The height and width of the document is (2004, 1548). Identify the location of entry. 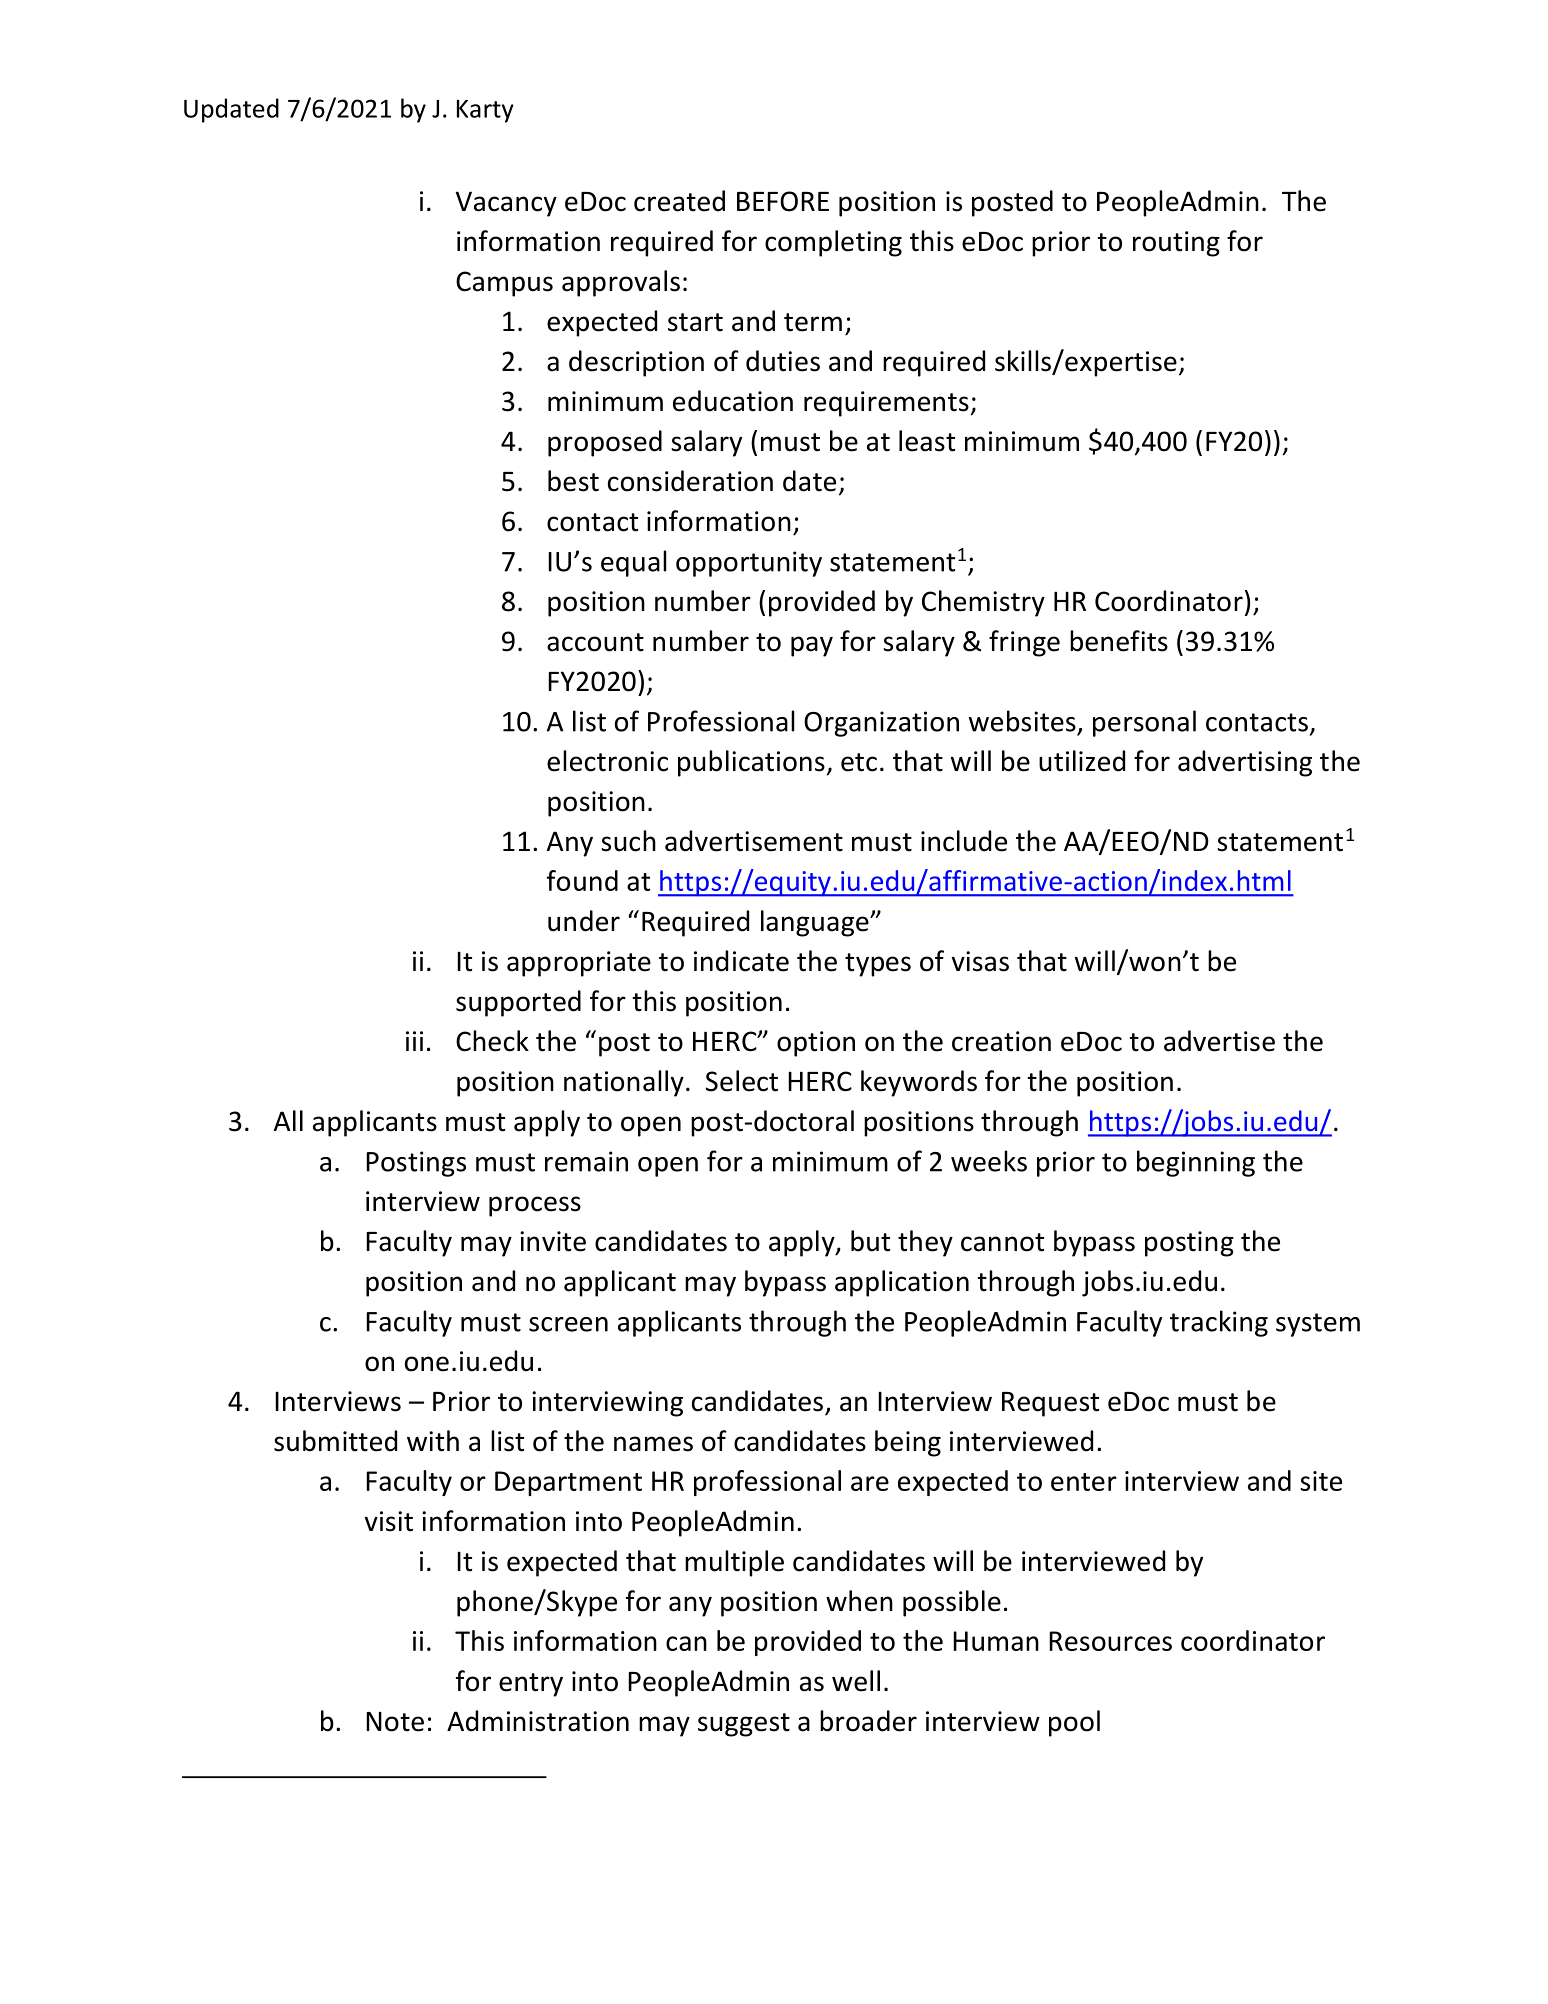
(531, 1685).
